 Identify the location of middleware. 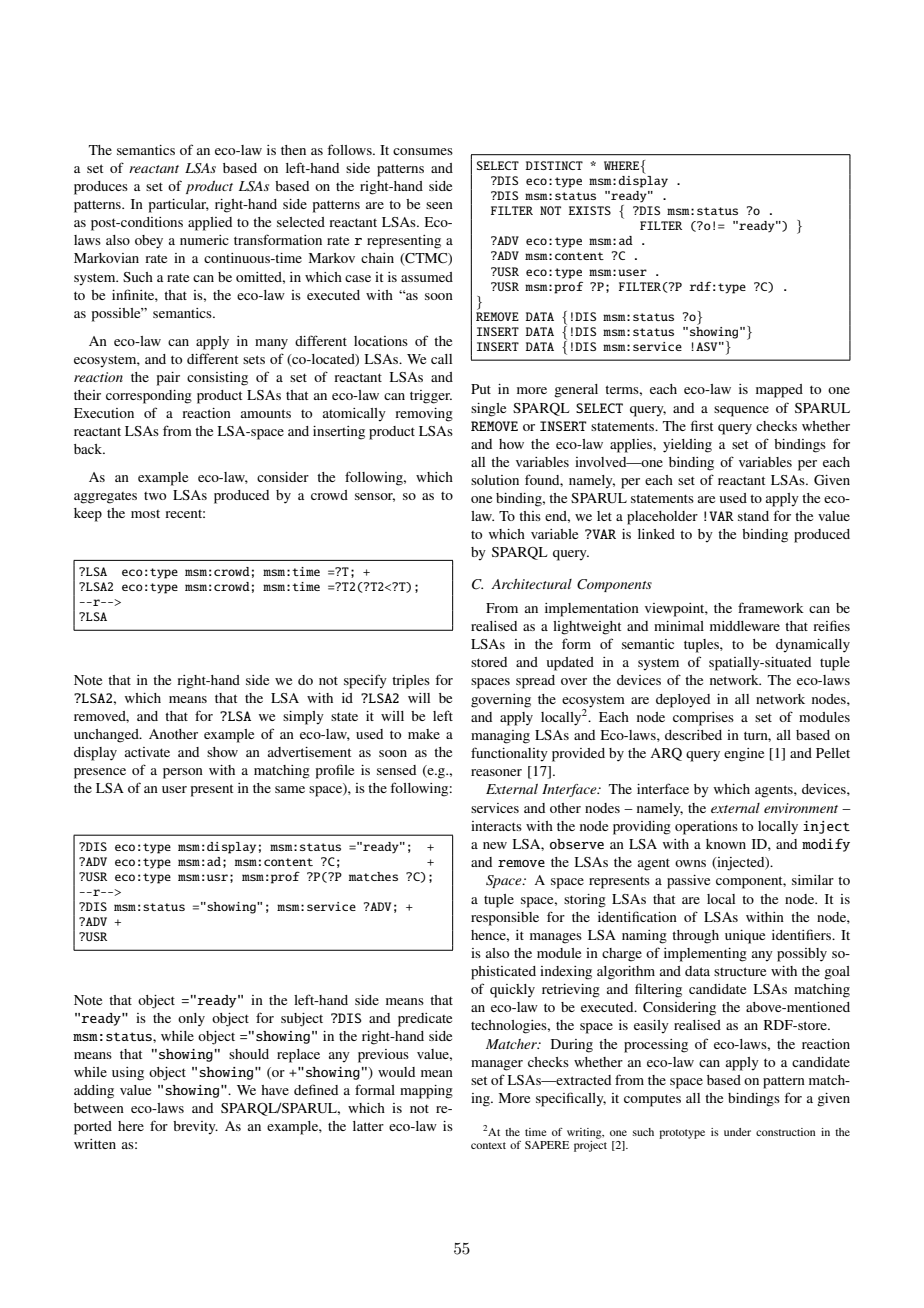
(745, 626).
